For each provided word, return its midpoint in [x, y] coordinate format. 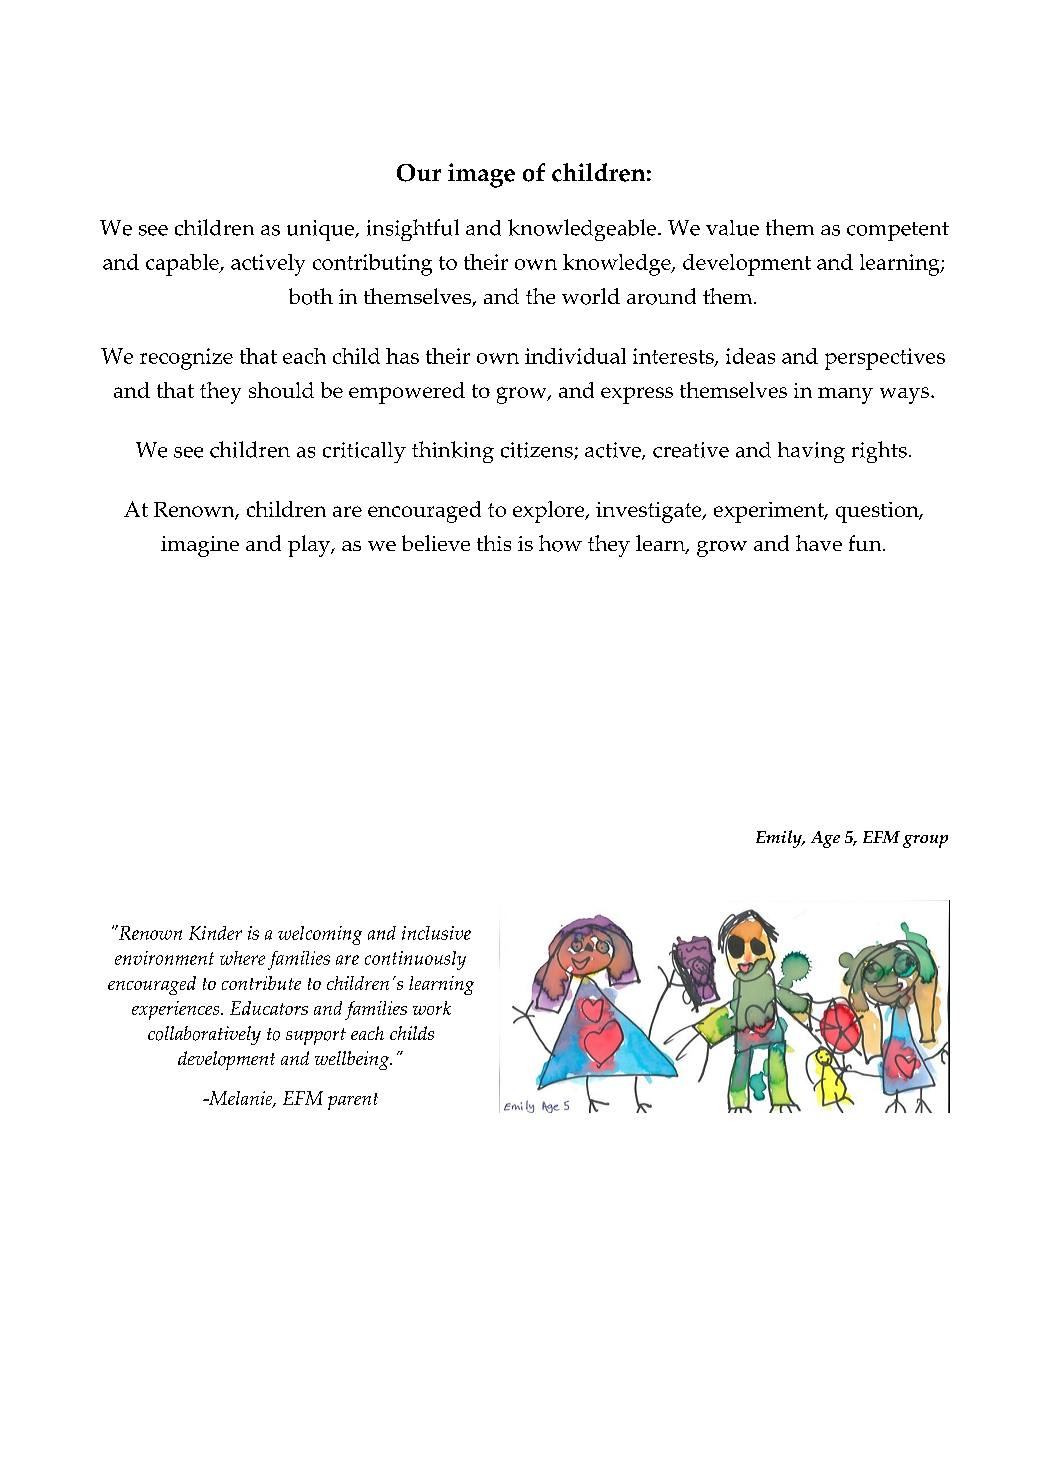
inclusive [436, 933]
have [819, 543]
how [560, 543]
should [281, 390]
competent [898, 231]
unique [321, 230]
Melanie [241, 1099]
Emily [780, 839]
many [845, 395]
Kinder [215, 933]
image [481, 175]
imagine [200, 546]
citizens [538, 451]
